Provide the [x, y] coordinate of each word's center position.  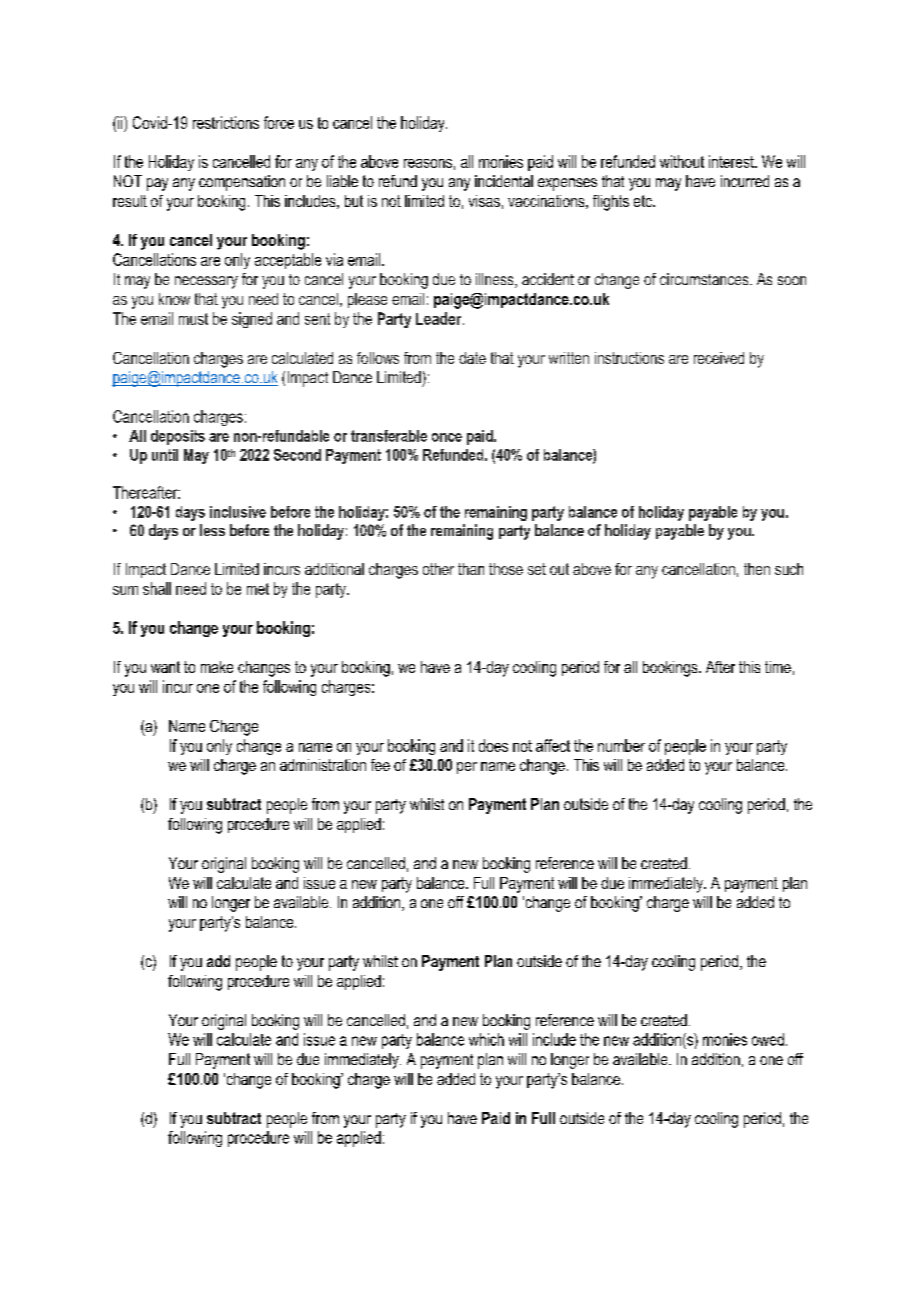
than [471, 569]
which [486, 1039]
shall [157, 588]
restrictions [226, 122]
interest [732, 161]
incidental [504, 181]
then [757, 569]
